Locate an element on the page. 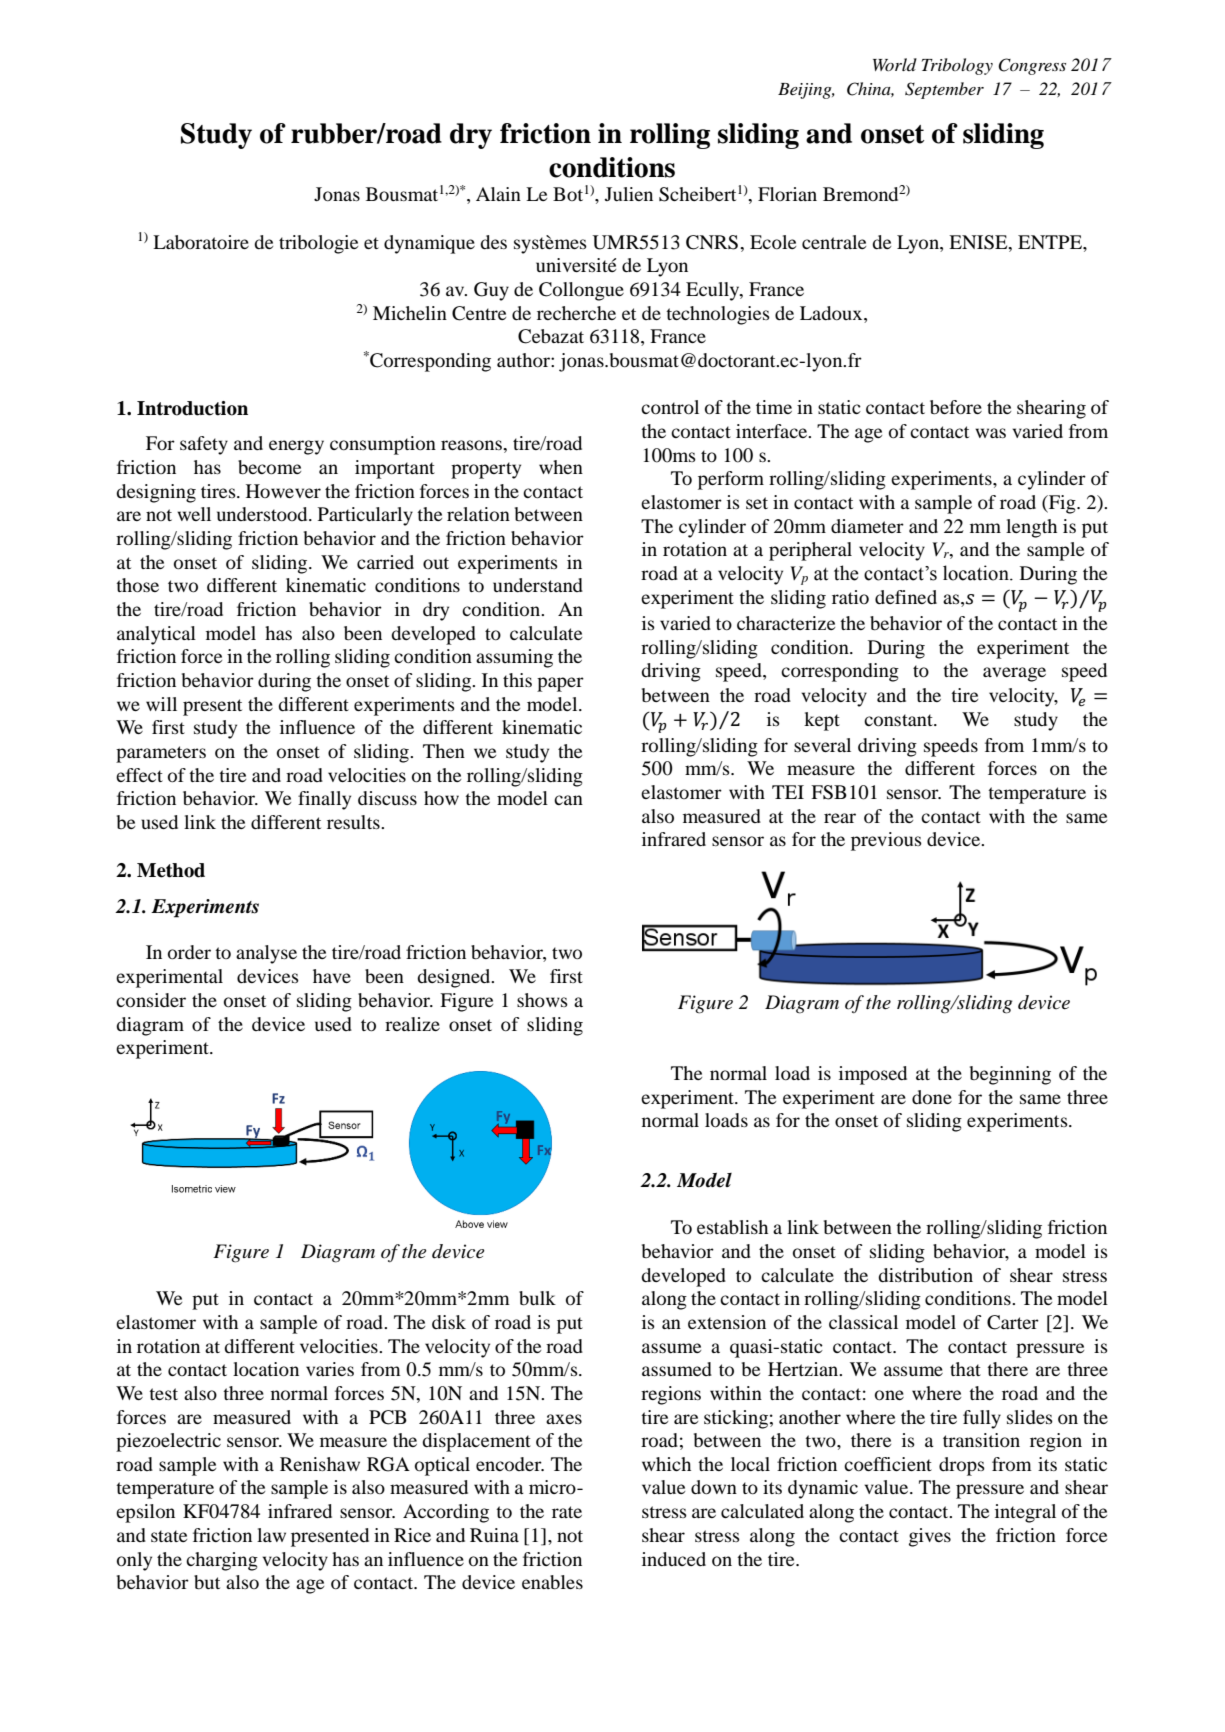 The width and height of the document is (1225, 1732). become is located at coordinates (269, 467).
